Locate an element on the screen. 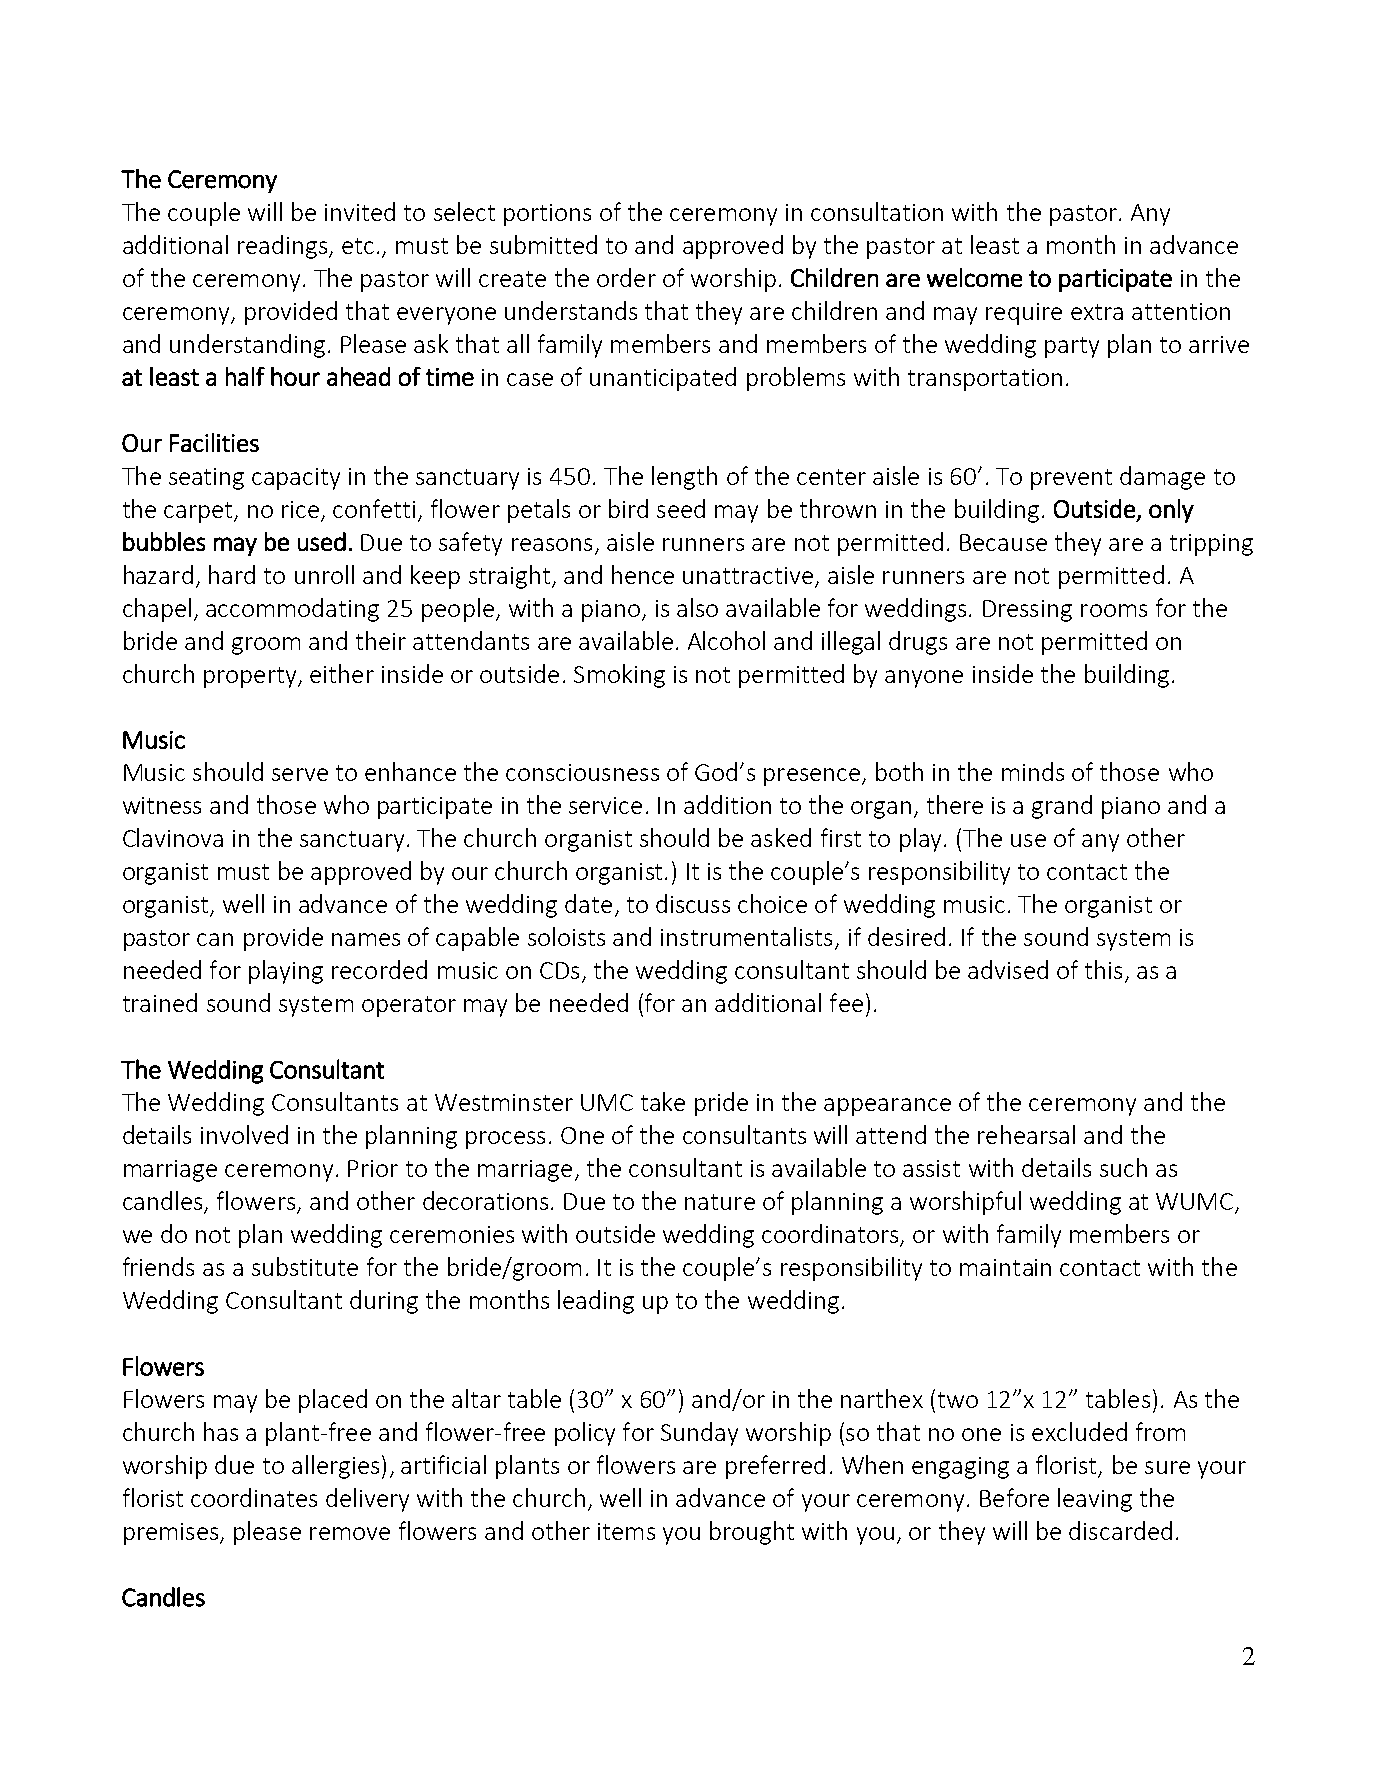 This screenshot has height=1783, width=1377. readings is located at coordinates (282, 247).
